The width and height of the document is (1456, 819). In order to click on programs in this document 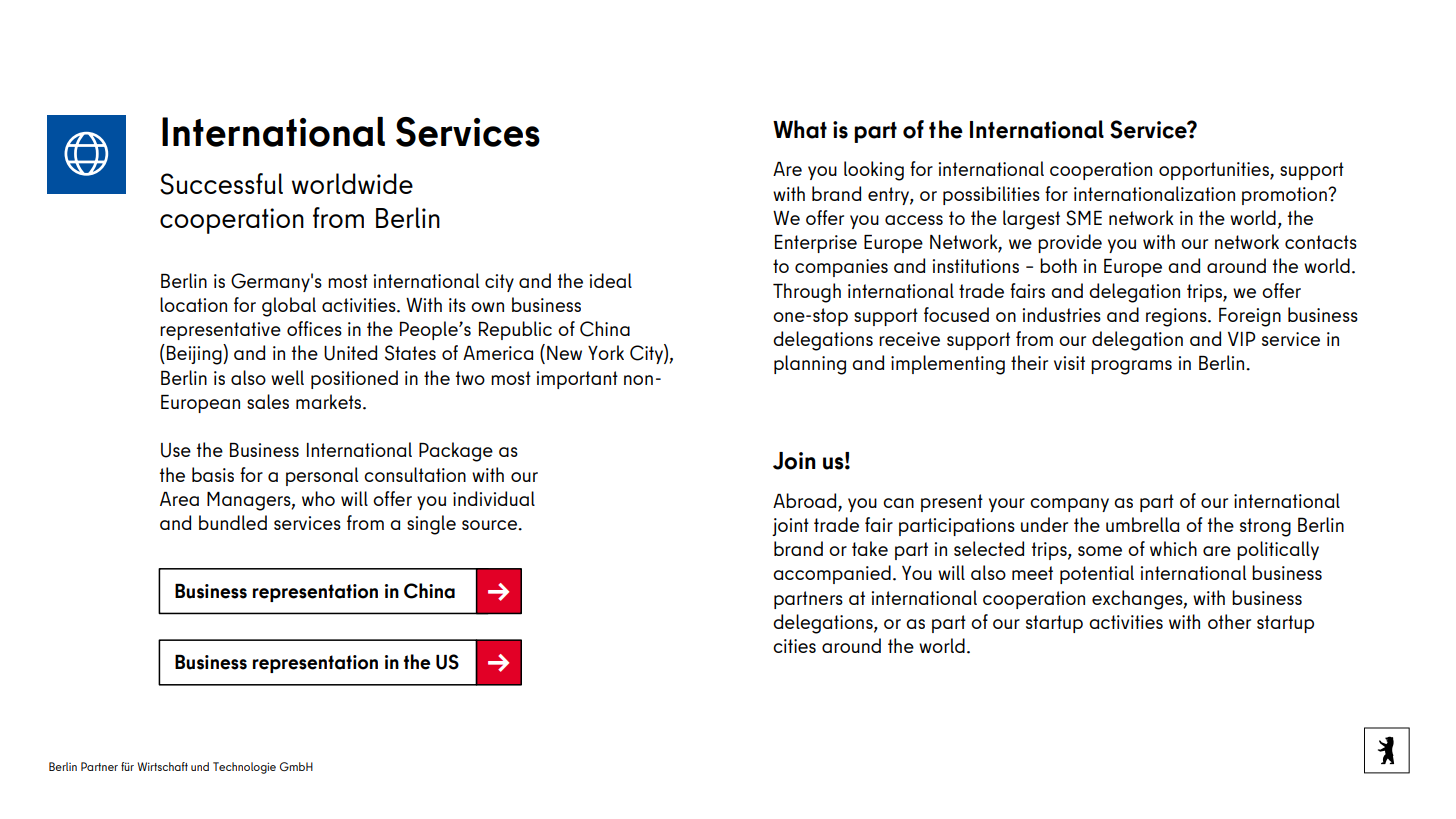, I will do `click(1131, 367)`.
